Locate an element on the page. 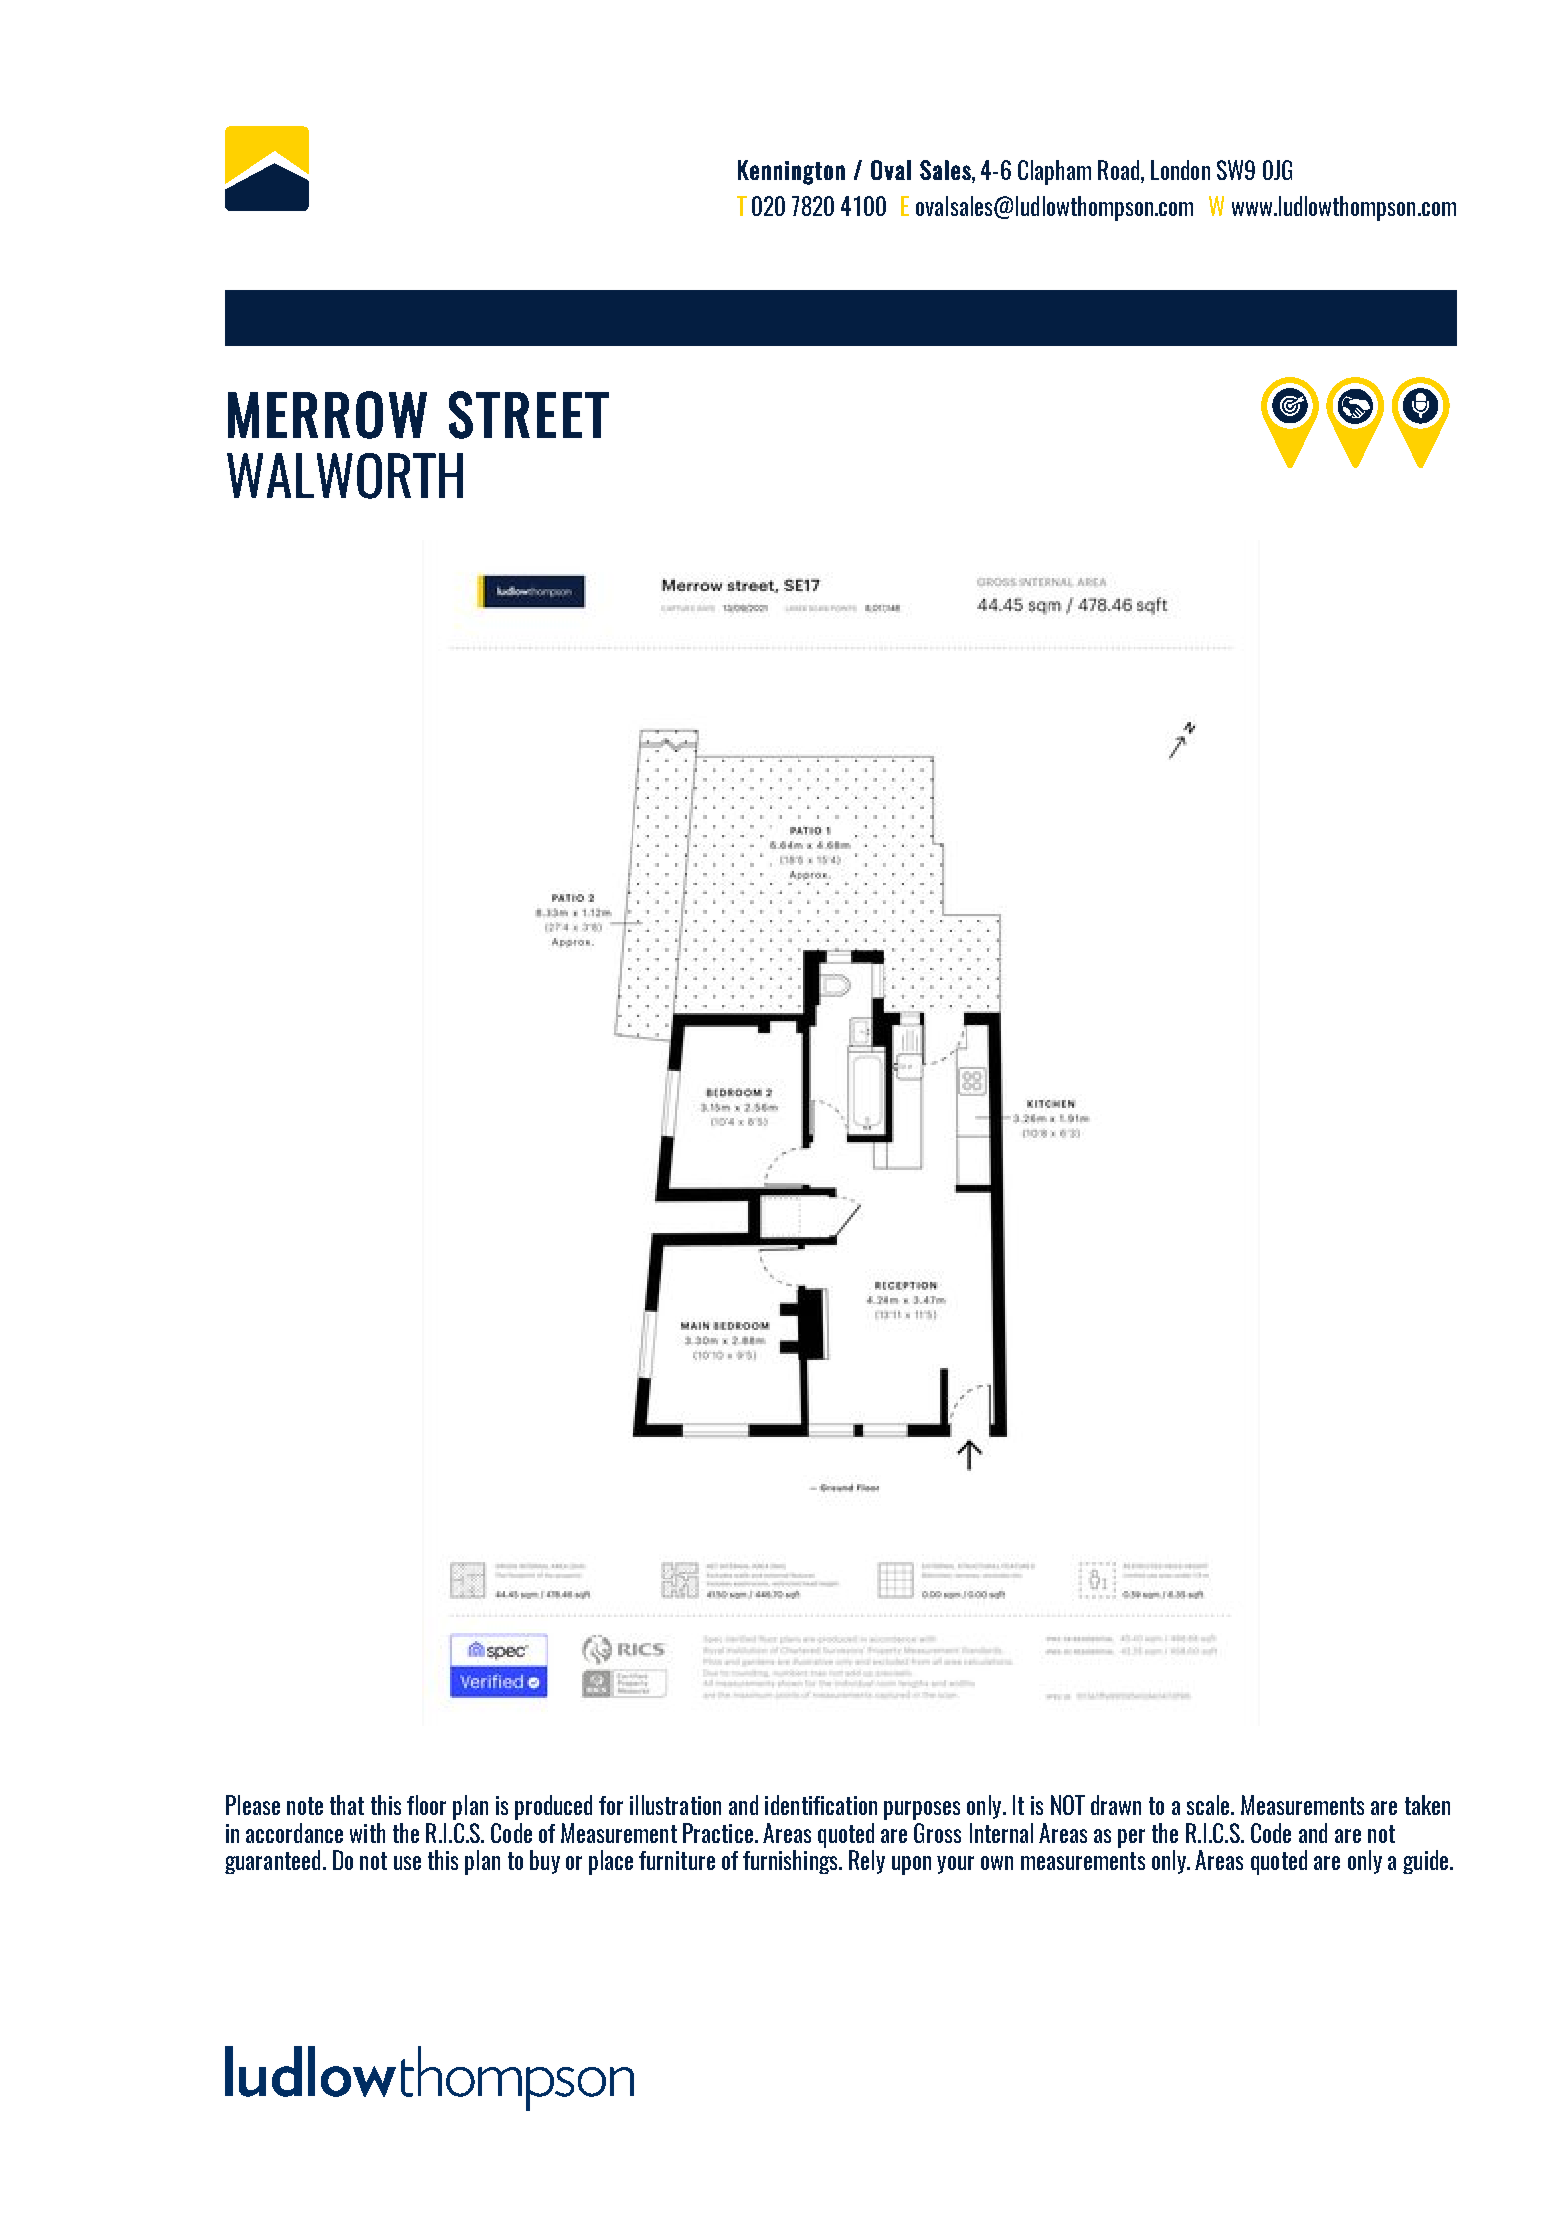  floor is located at coordinates (426, 1805).
